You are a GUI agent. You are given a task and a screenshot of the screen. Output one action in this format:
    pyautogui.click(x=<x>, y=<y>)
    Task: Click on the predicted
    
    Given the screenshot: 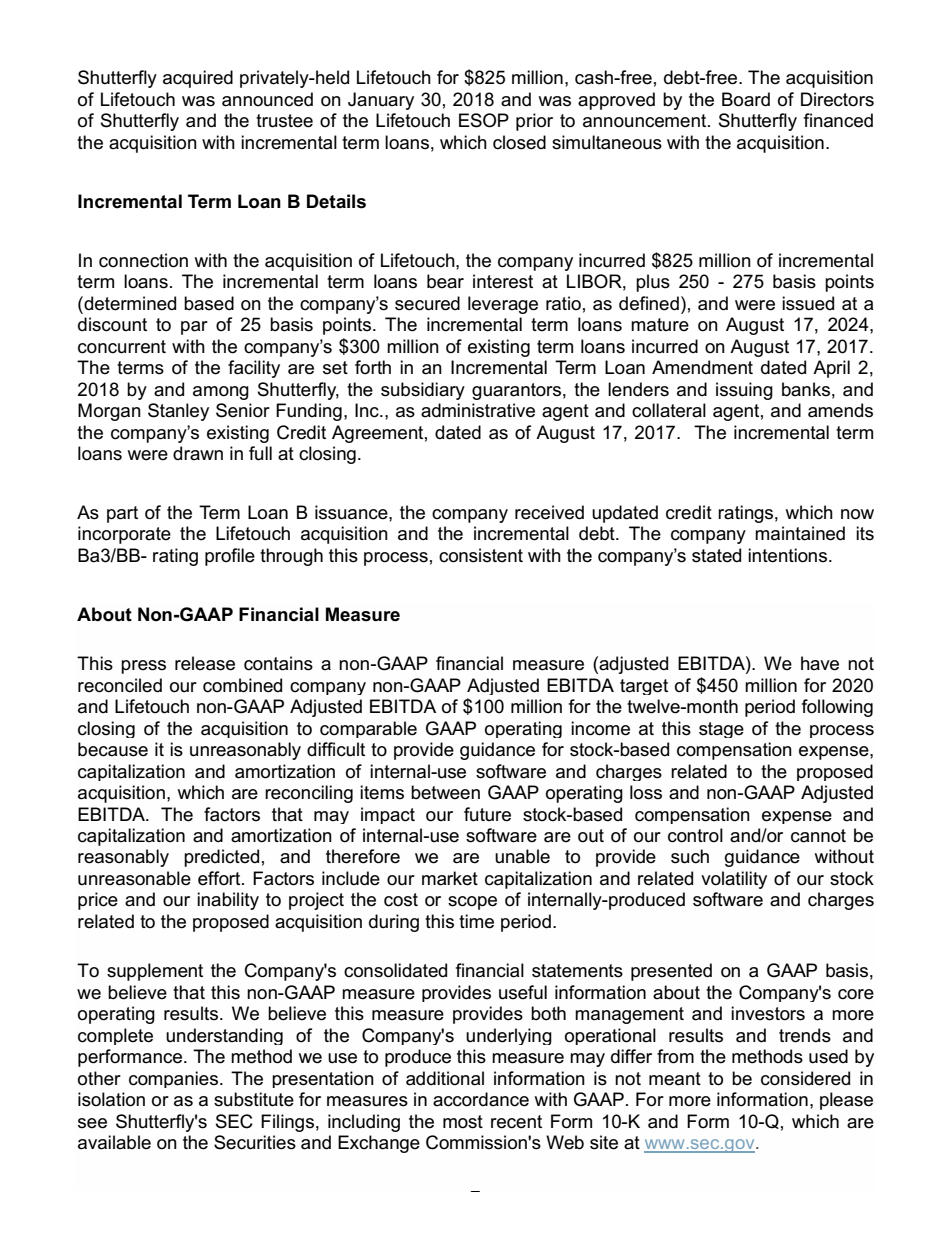 What is the action you would take?
    pyautogui.click(x=221, y=858)
